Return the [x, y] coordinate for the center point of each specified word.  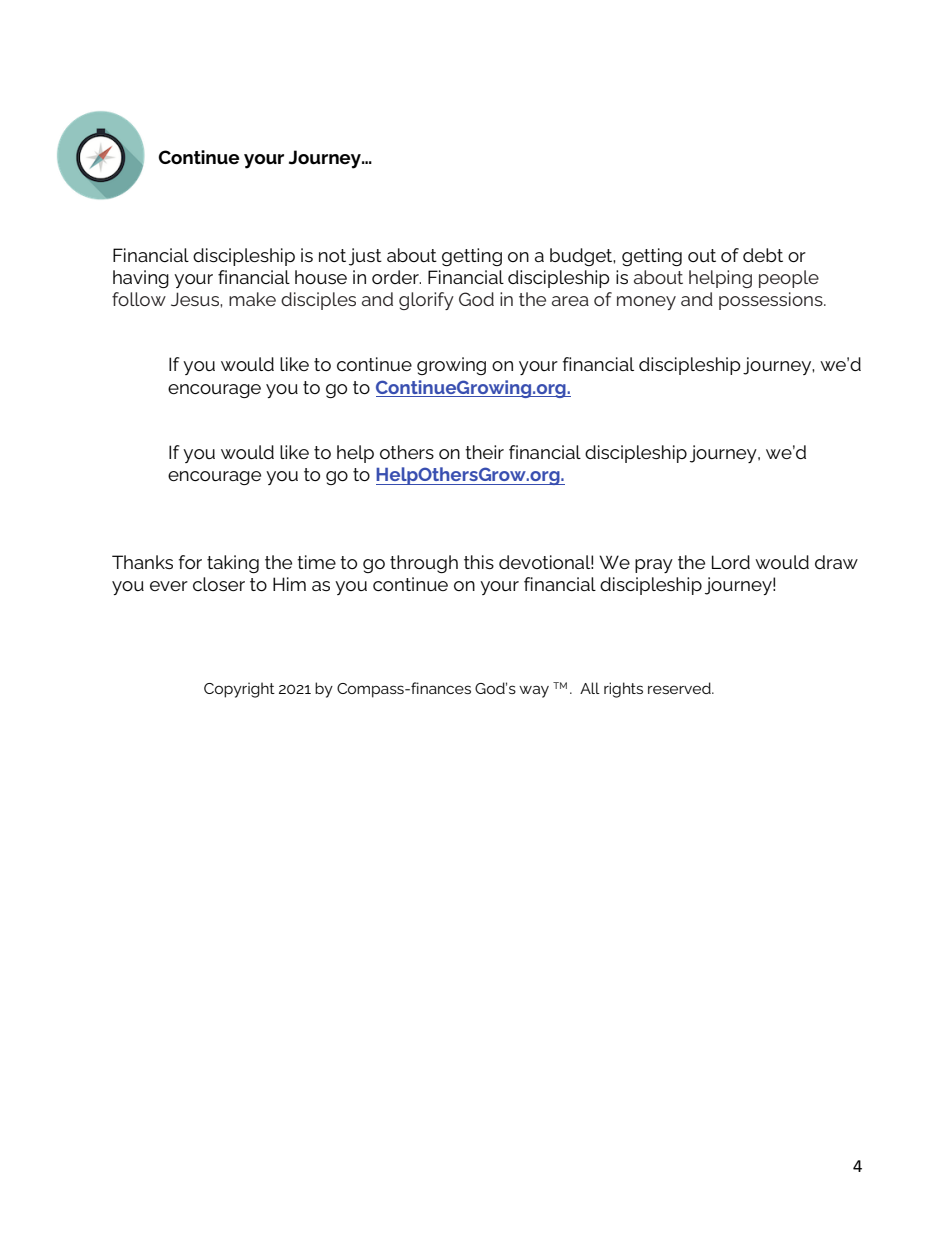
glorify [426, 301]
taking [233, 564]
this [479, 562]
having [141, 279]
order [396, 277]
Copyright [239, 690]
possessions [772, 301]
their [484, 452]
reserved [680, 688]
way [534, 691]
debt [763, 255]
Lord [731, 562]
